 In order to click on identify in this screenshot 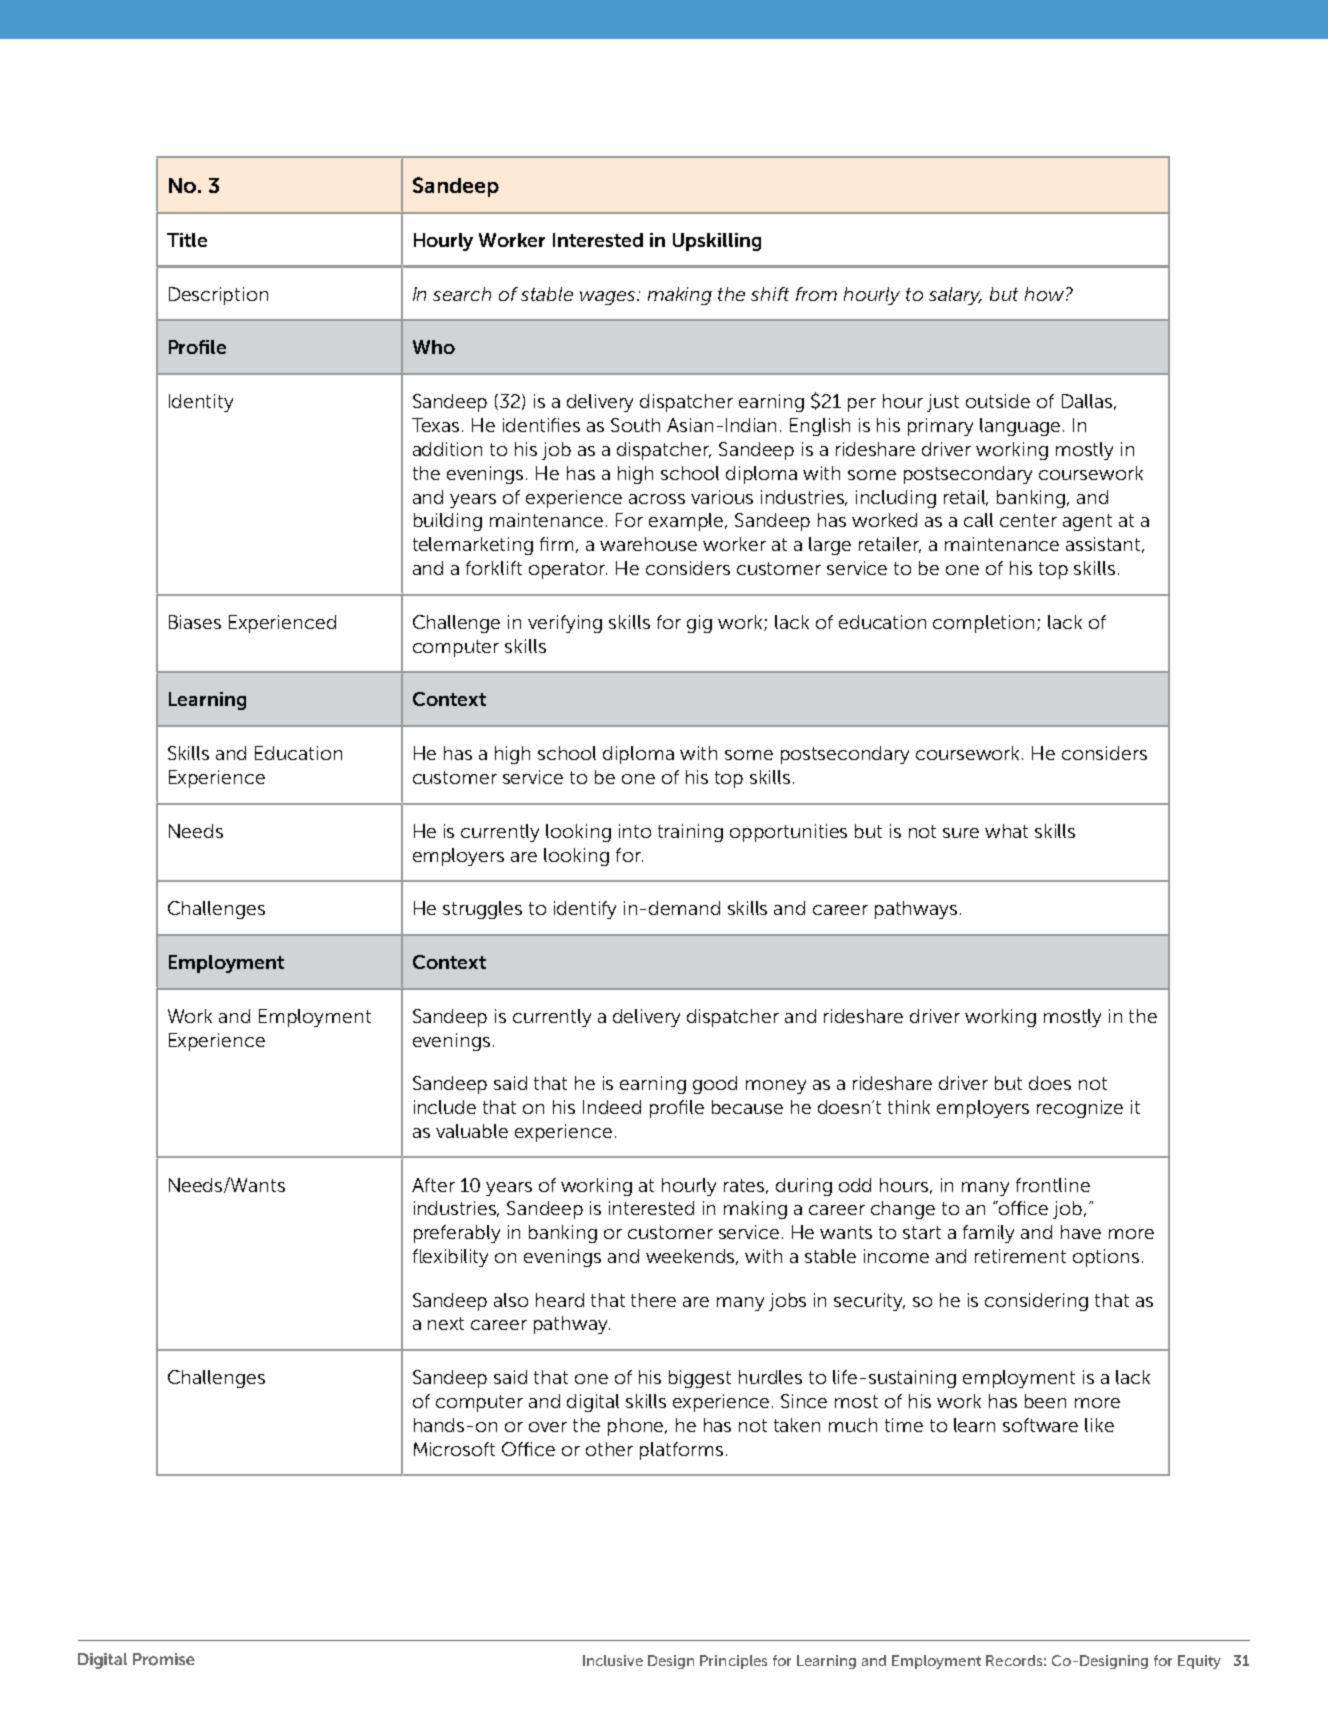, I will do `click(585, 910)`.
